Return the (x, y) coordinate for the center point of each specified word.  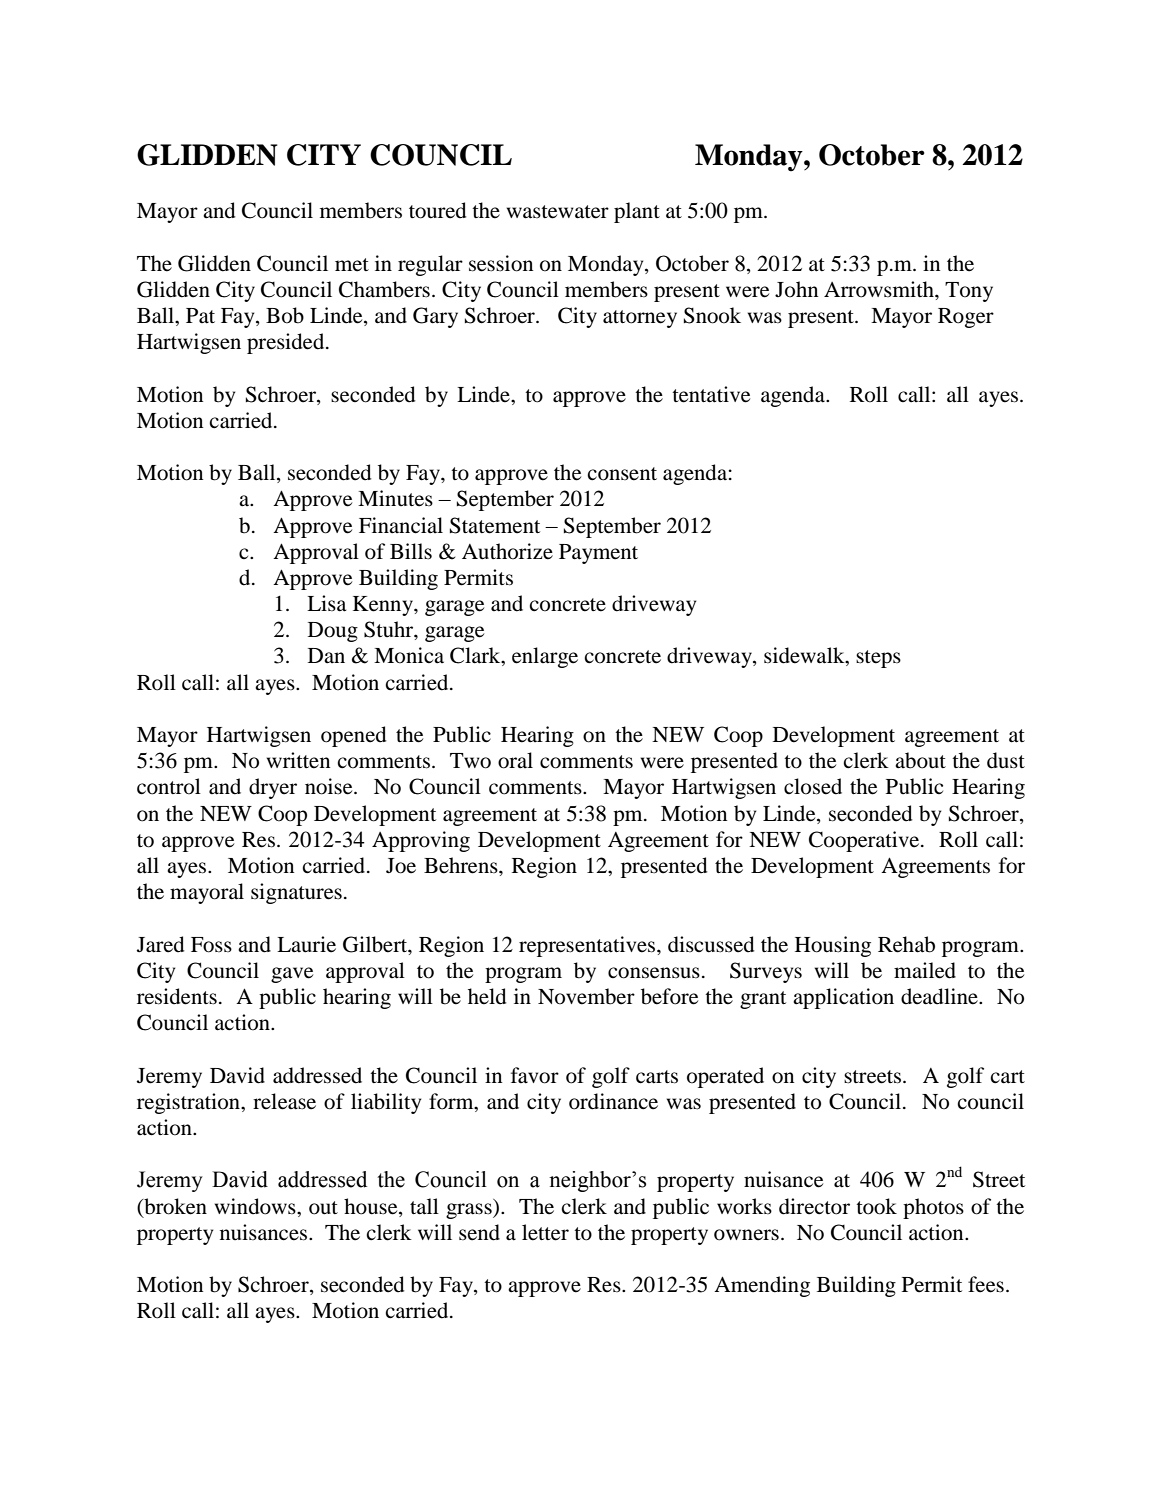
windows (256, 1206)
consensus (654, 973)
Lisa (326, 603)
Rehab (906, 944)
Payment (598, 554)
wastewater (558, 212)
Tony (969, 292)
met (352, 265)
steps (878, 659)
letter (545, 1232)
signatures (296, 893)
